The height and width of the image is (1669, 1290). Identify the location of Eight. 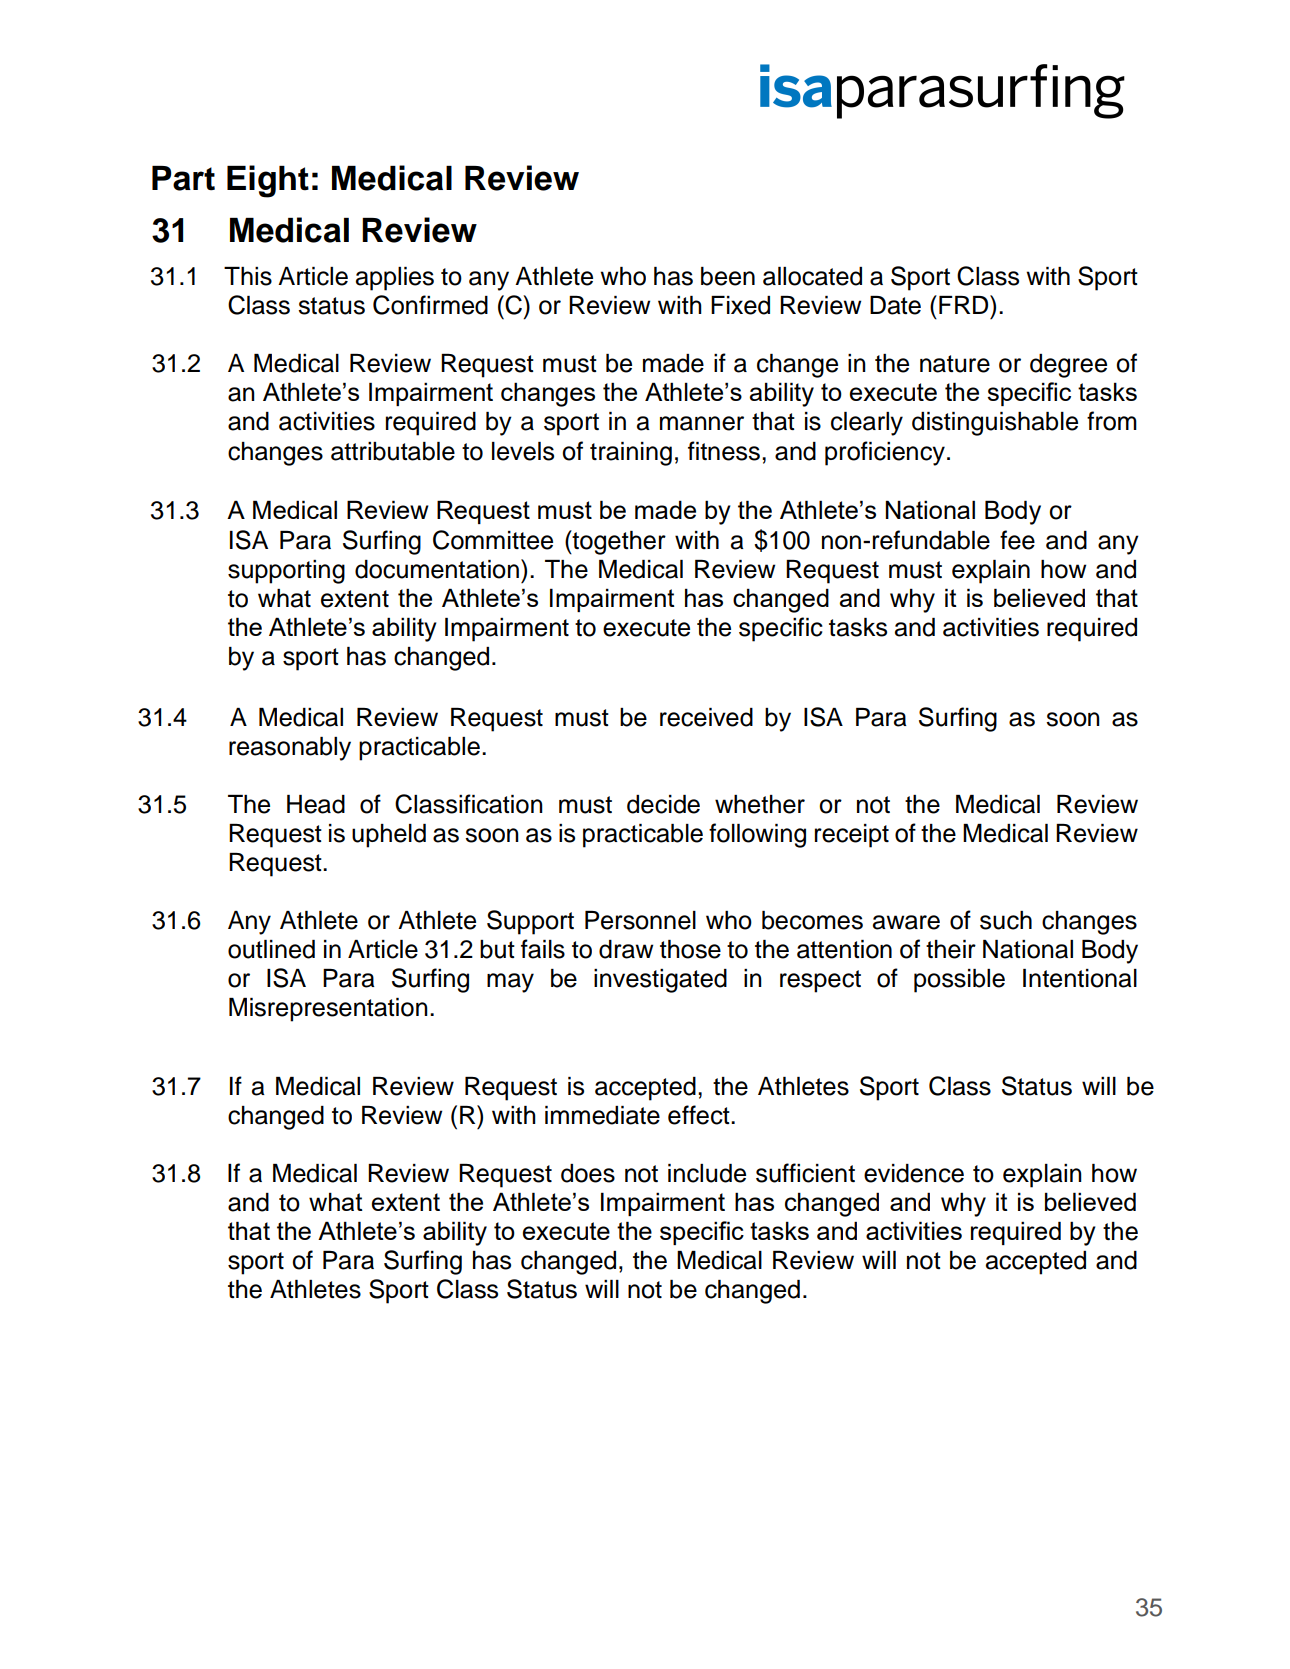
(268, 181).
